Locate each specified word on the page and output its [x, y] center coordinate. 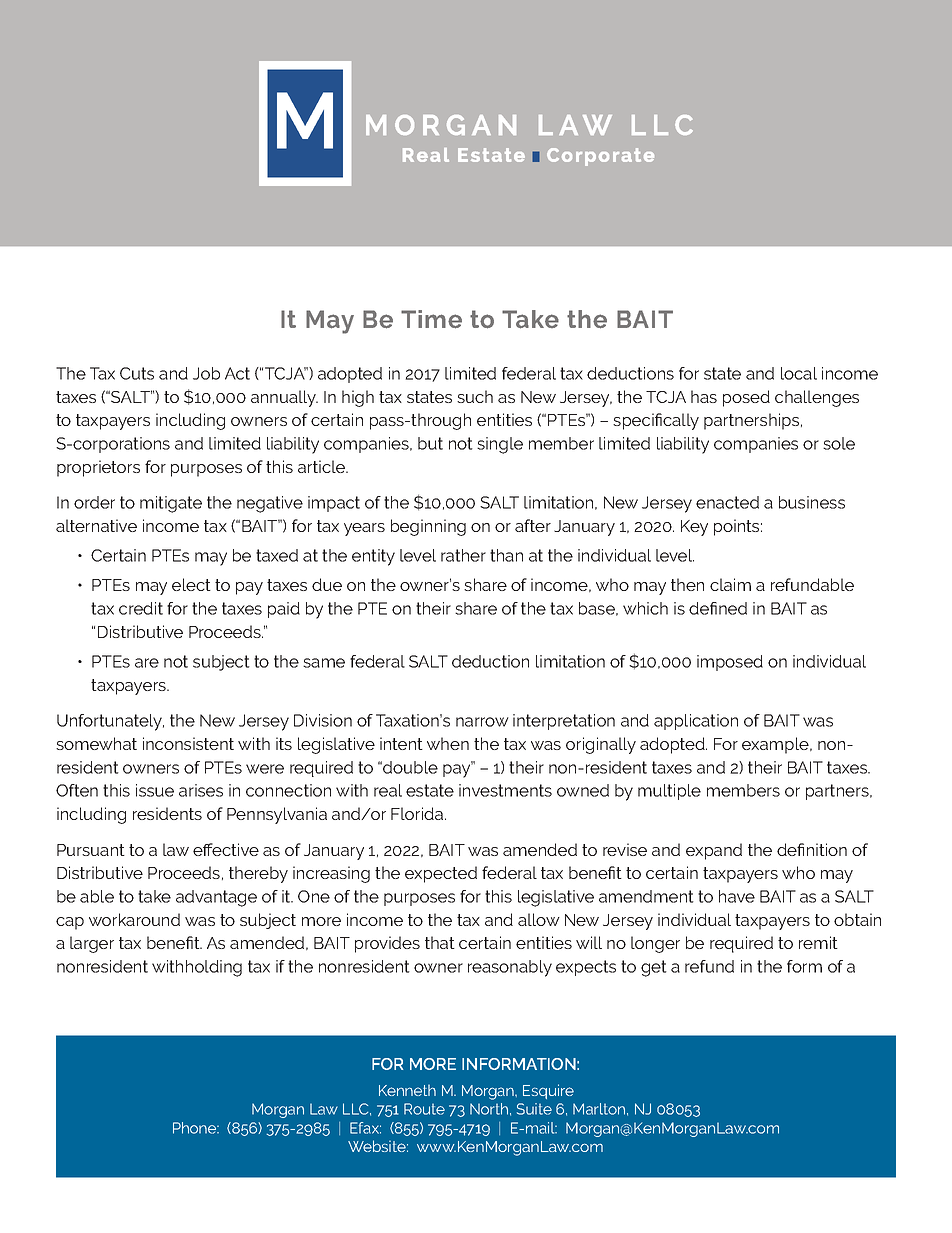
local [799, 373]
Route [424, 1109]
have [737, 896]
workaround [134, 919]
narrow [482, 722]
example [776, 745]
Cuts [137, 373]
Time [431, 319]
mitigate [171, 504]
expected [441, 874]
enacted [727, 502]
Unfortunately [110, 722]
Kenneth [407, 1090]
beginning [428, 527]
